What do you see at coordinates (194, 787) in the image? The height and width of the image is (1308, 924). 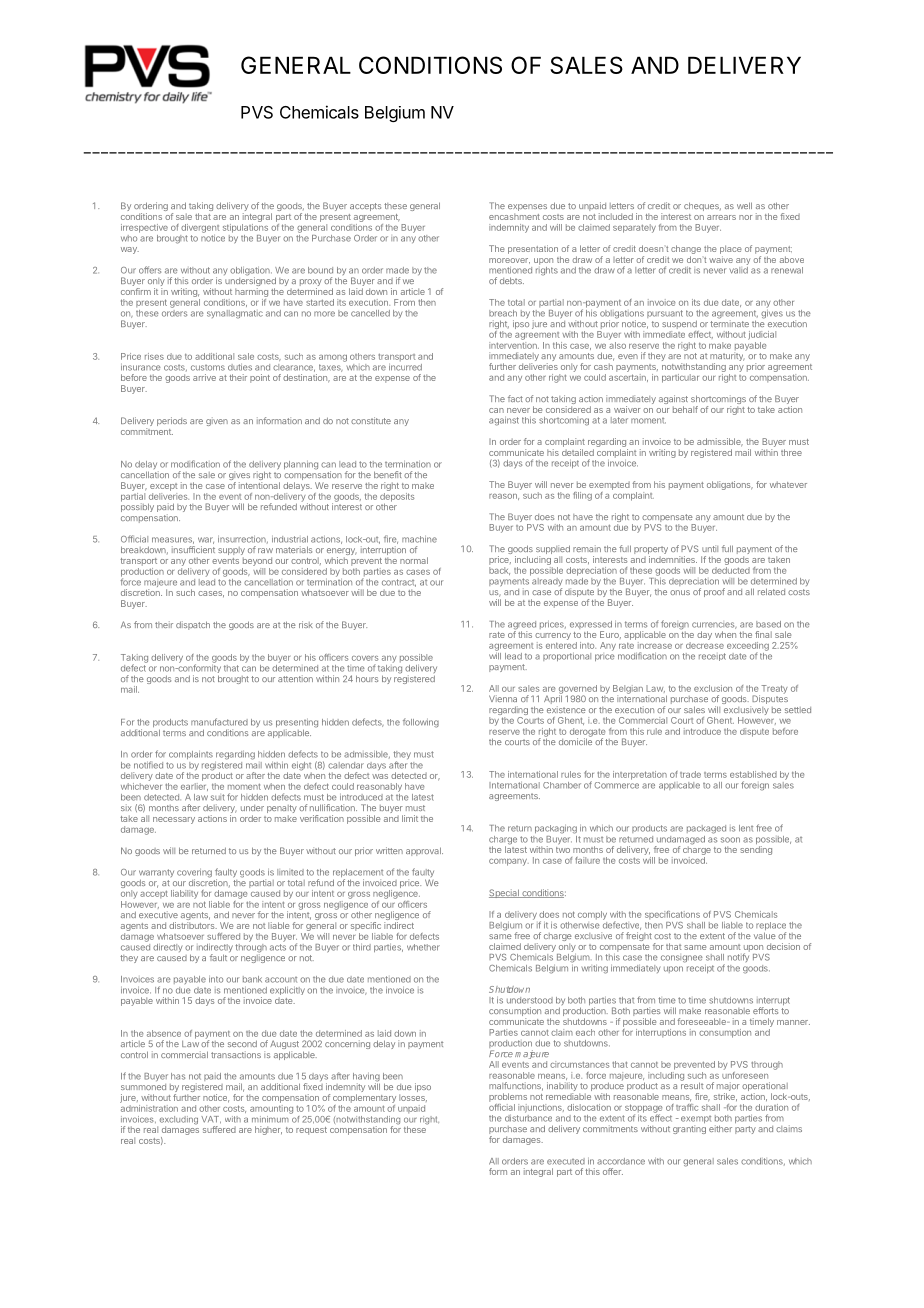 I see `earlier` at bounding box center [194, 787].
